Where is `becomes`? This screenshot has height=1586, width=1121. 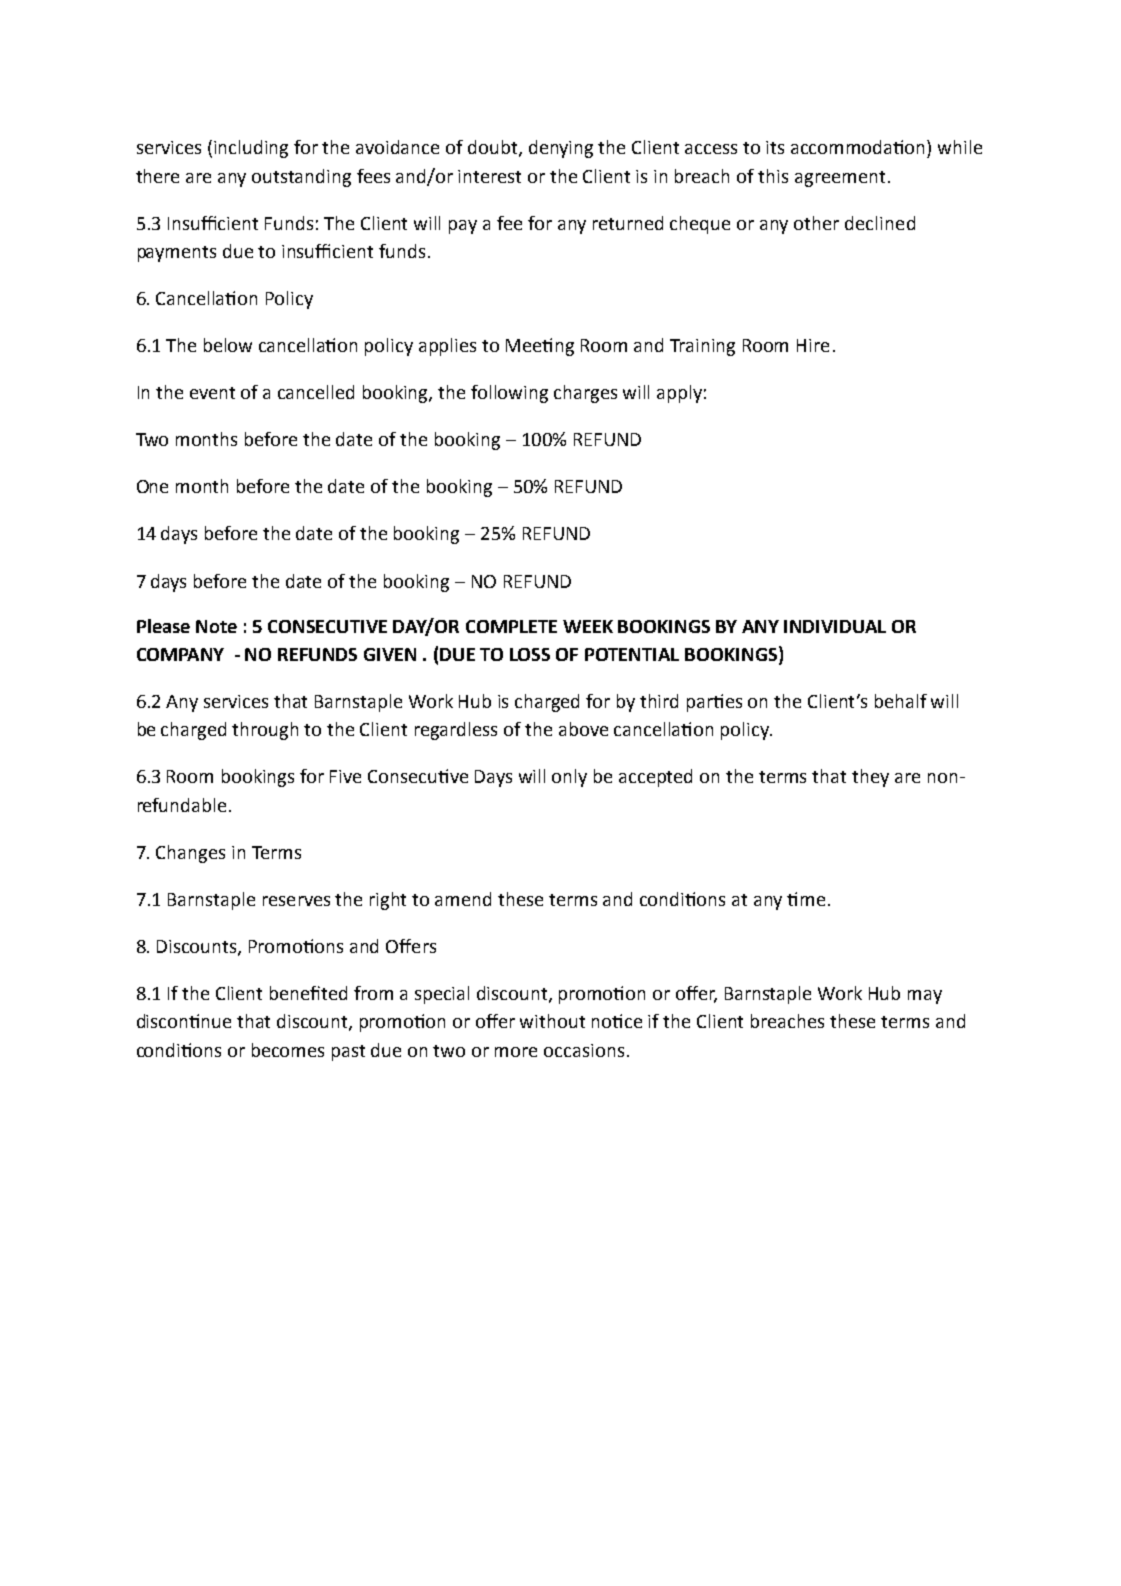 becomes is located at coordinates (288, 1050).
